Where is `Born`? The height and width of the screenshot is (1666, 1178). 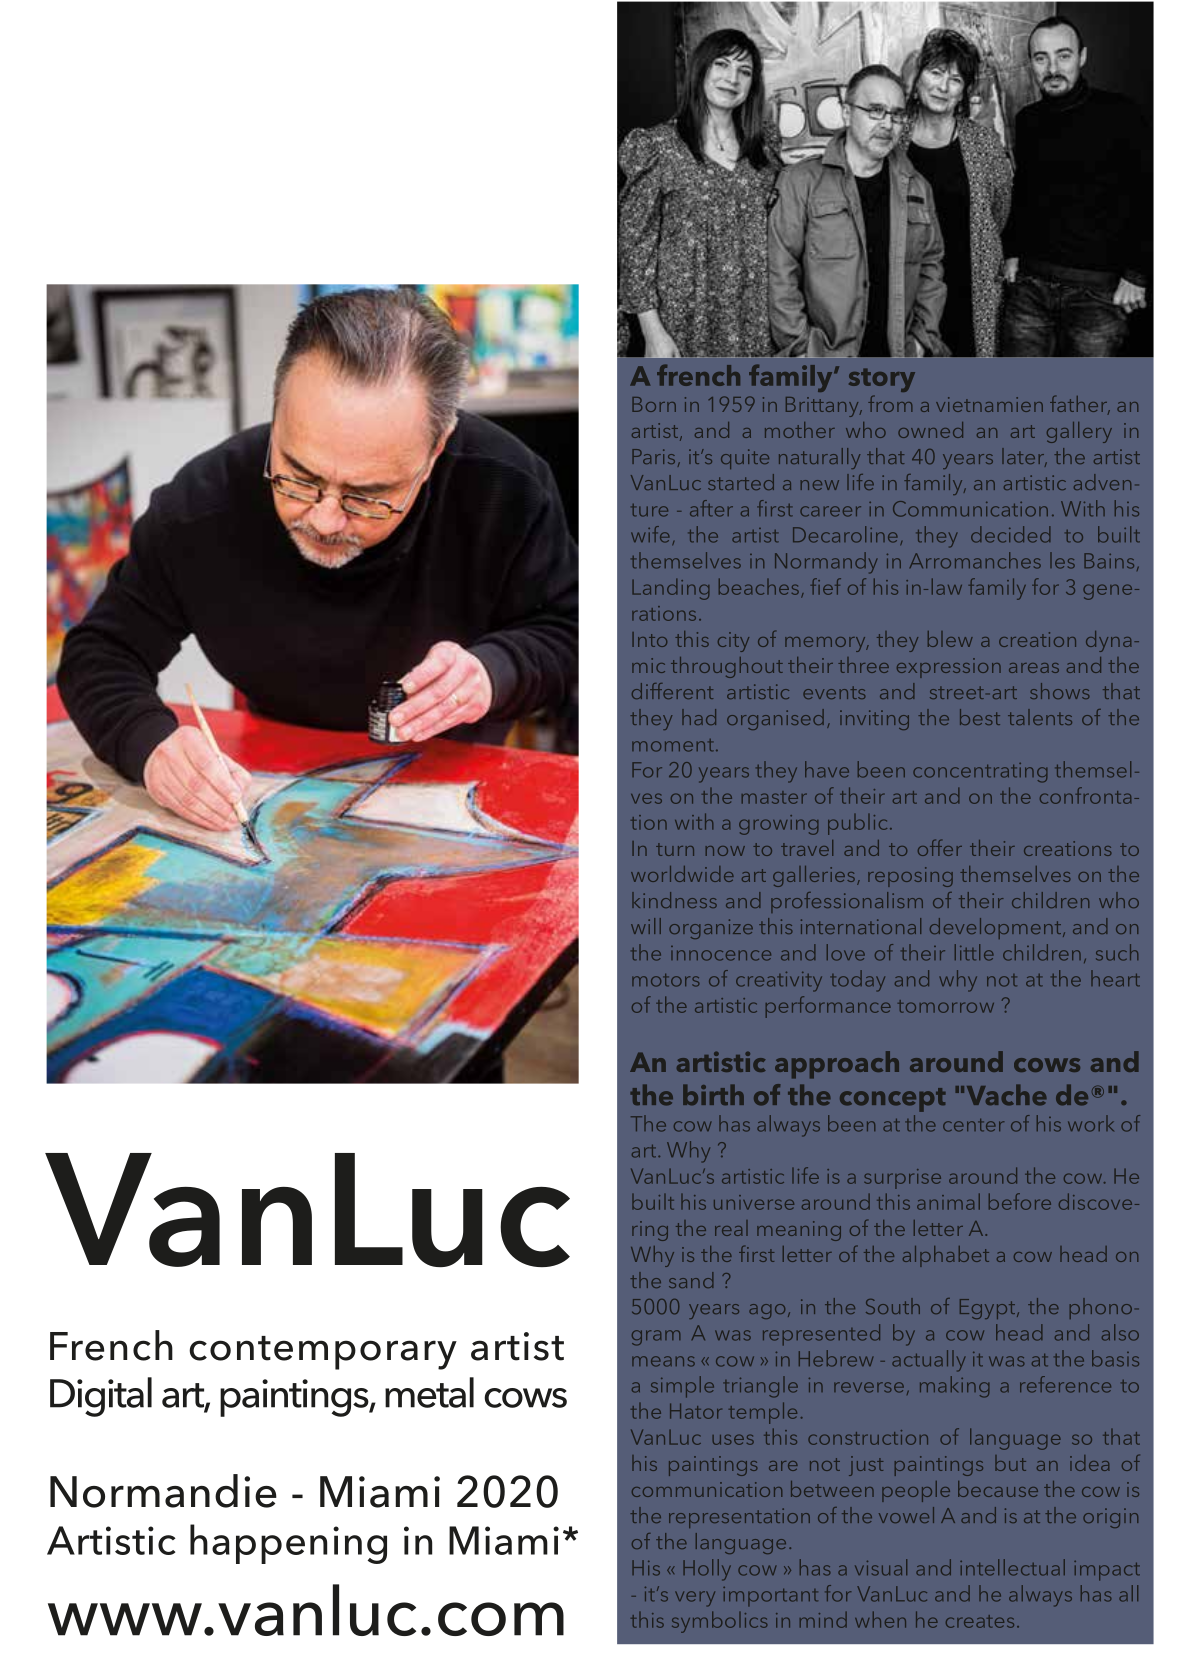
Born is located at coordinates (654, 404).
